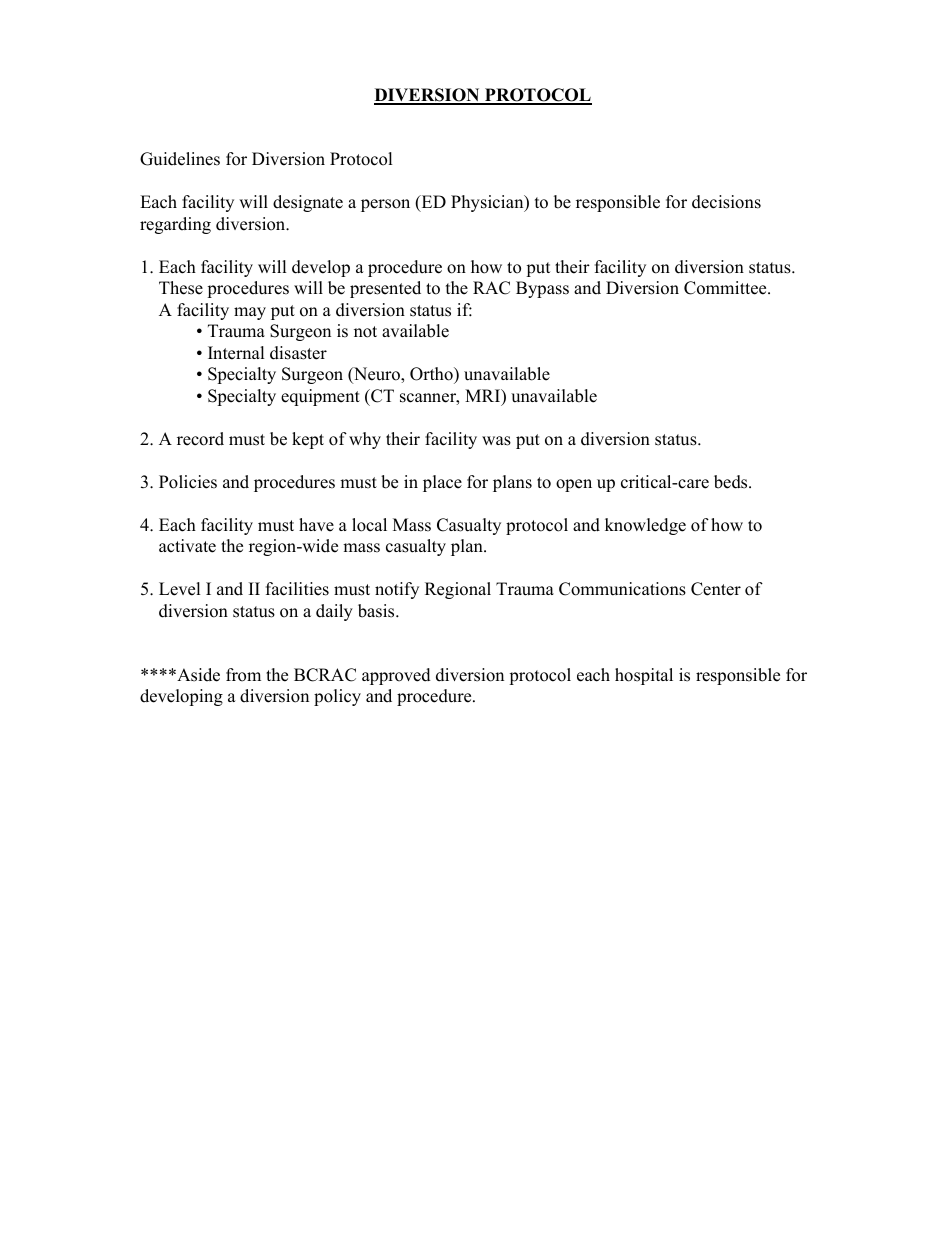  Describe the element at coordinates (180, 159) in the screenshot. I see `Guidelines` at that location.
